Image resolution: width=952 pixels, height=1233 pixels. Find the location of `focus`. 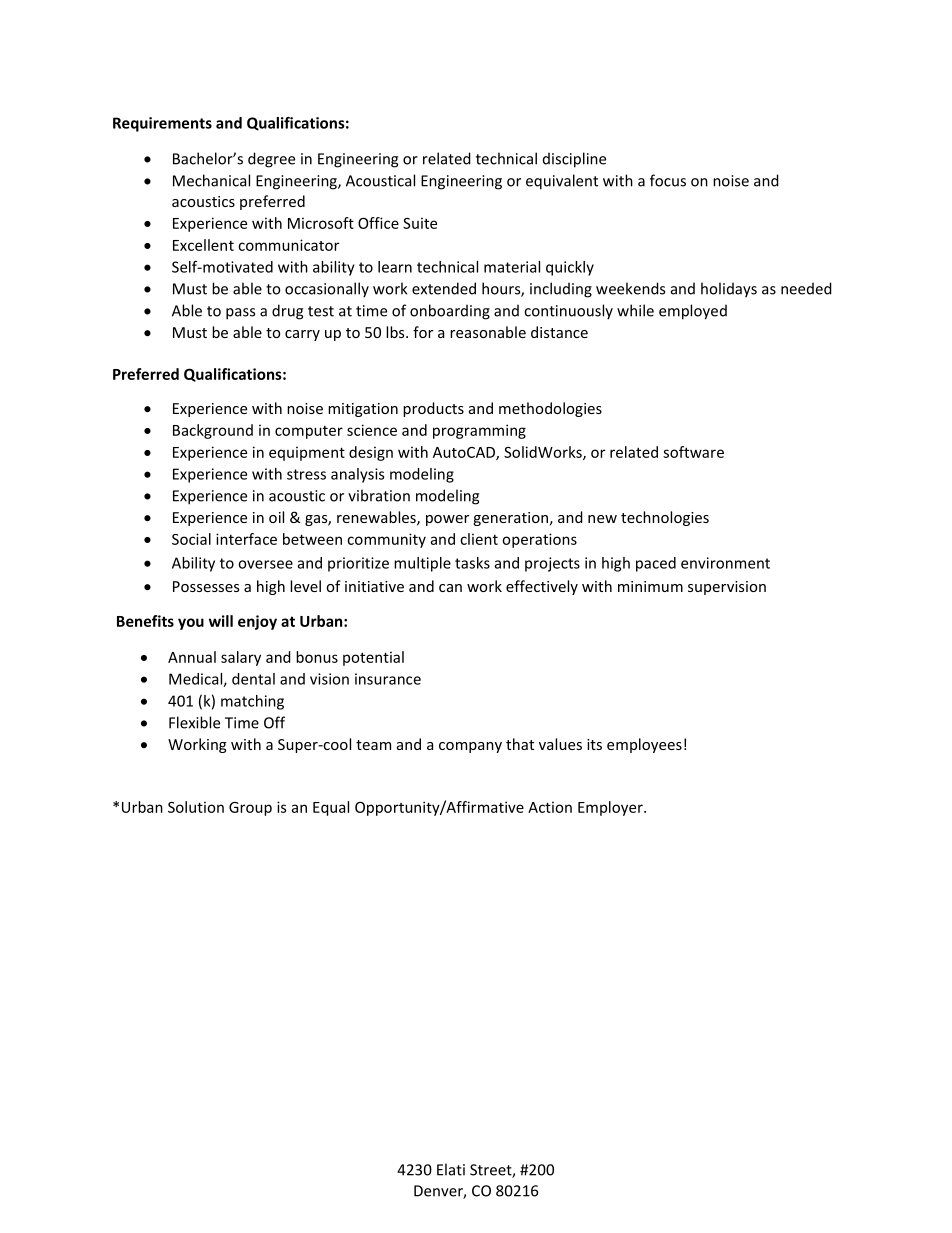

focus is located at coordinates (668, 180).
